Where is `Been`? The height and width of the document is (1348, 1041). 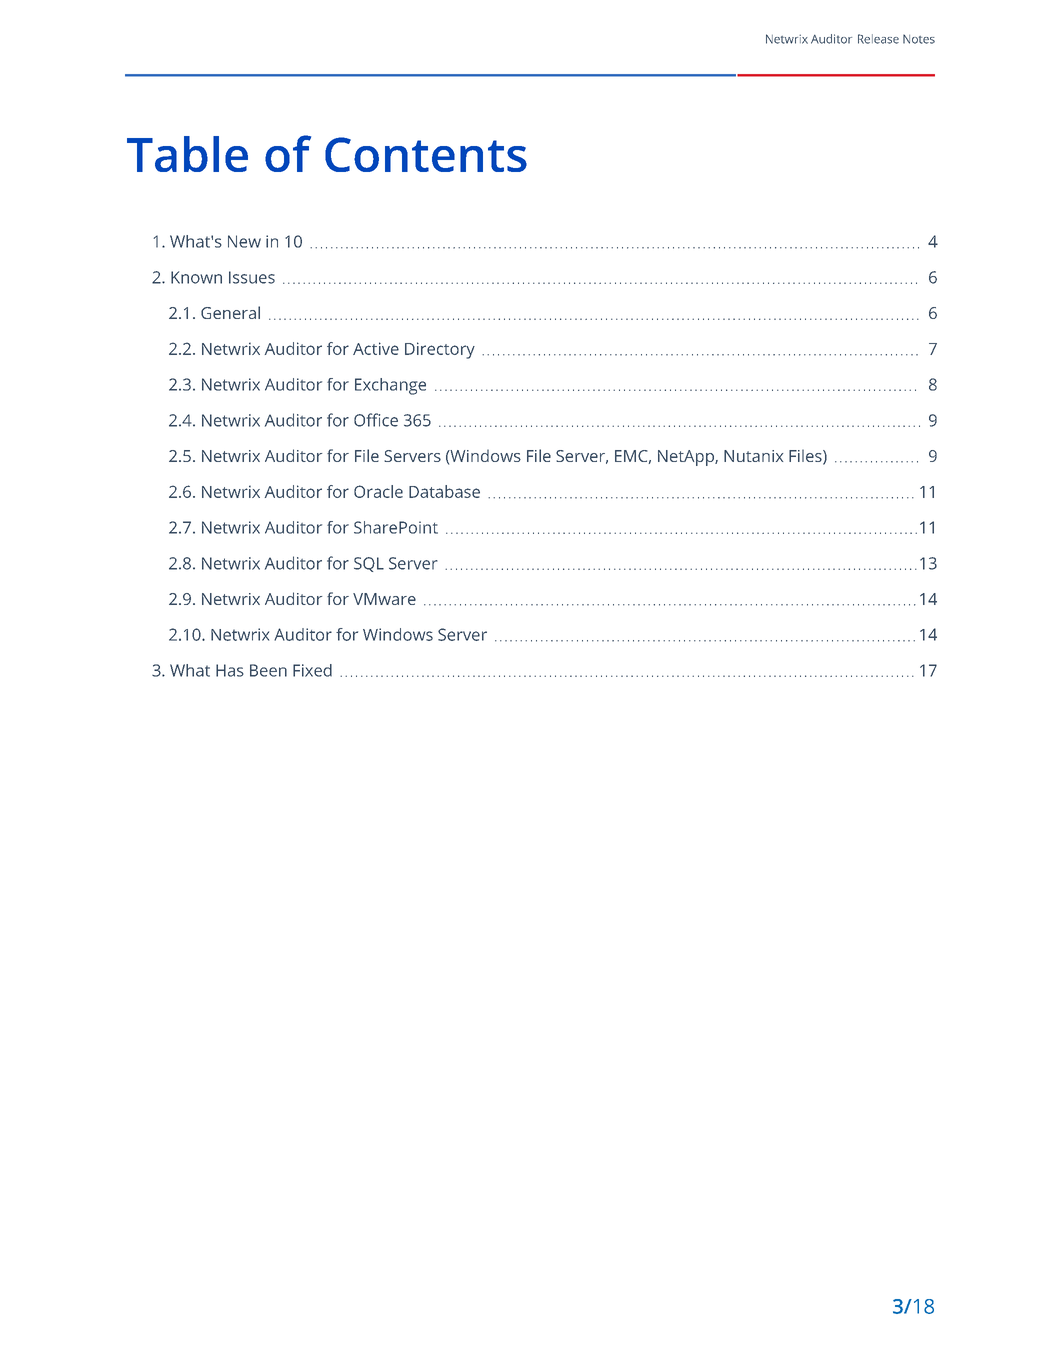 Been is located at coordinates (268, 670).
